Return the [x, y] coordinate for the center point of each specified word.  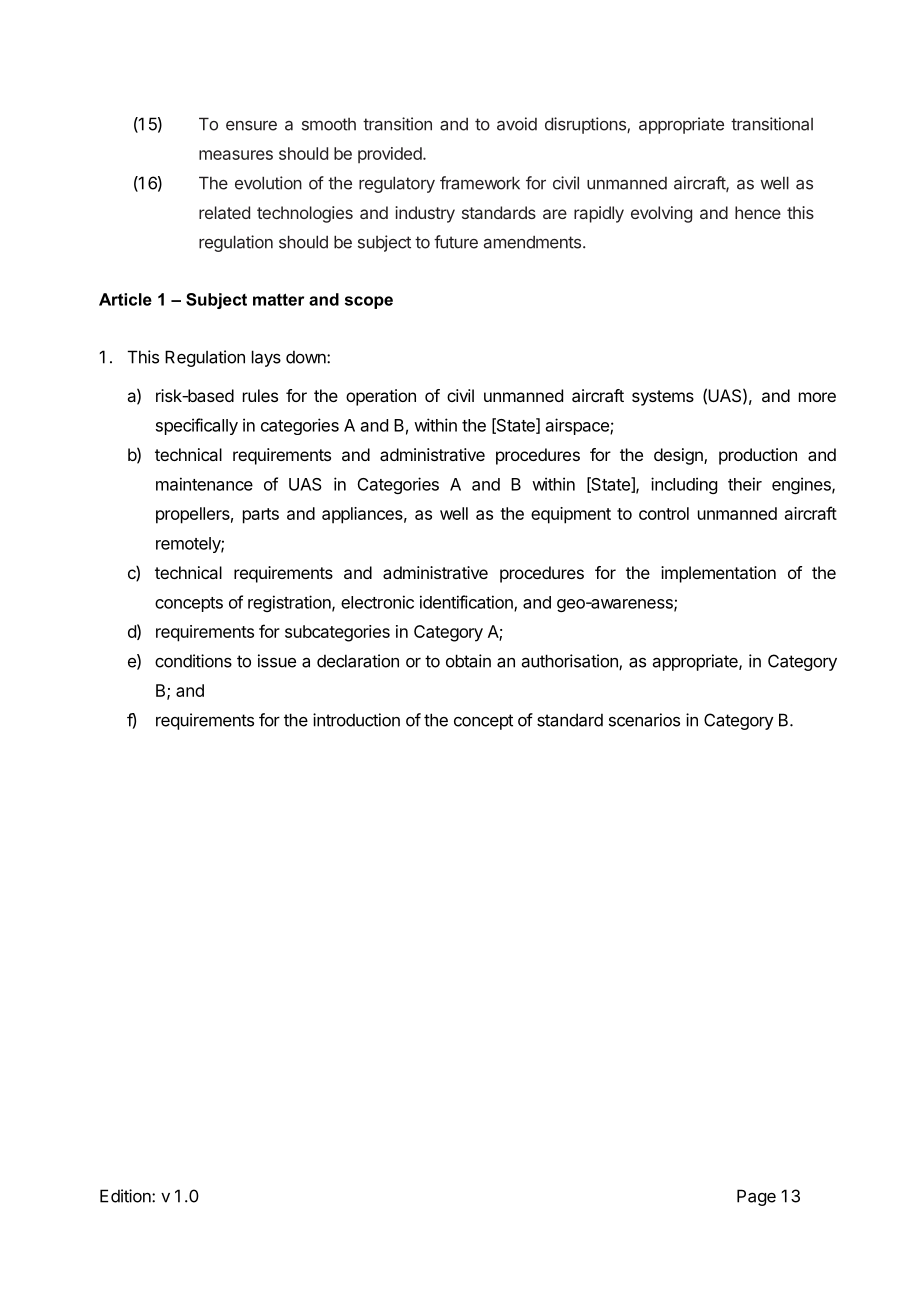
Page [756, 1197]
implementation [718, 574]
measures [236, 155]
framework [480, 183]
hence [758, 212]
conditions [193, 661]
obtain [468, 661]
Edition [126, 1196]
